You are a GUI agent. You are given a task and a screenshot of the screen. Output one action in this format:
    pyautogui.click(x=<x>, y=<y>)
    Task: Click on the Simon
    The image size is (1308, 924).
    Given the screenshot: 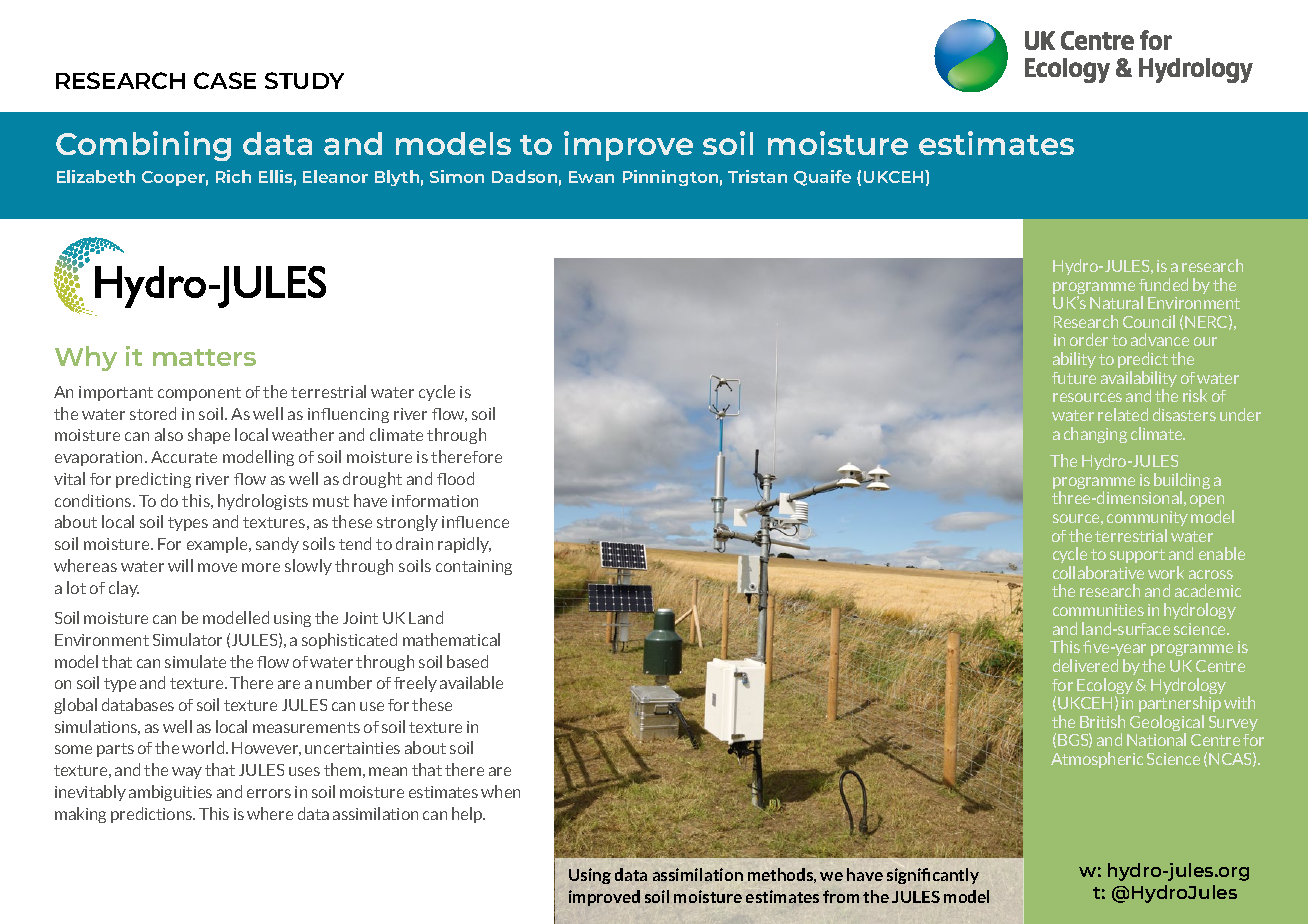 What is the action you would take?
    pyautogui.click(x=457, y=176)
